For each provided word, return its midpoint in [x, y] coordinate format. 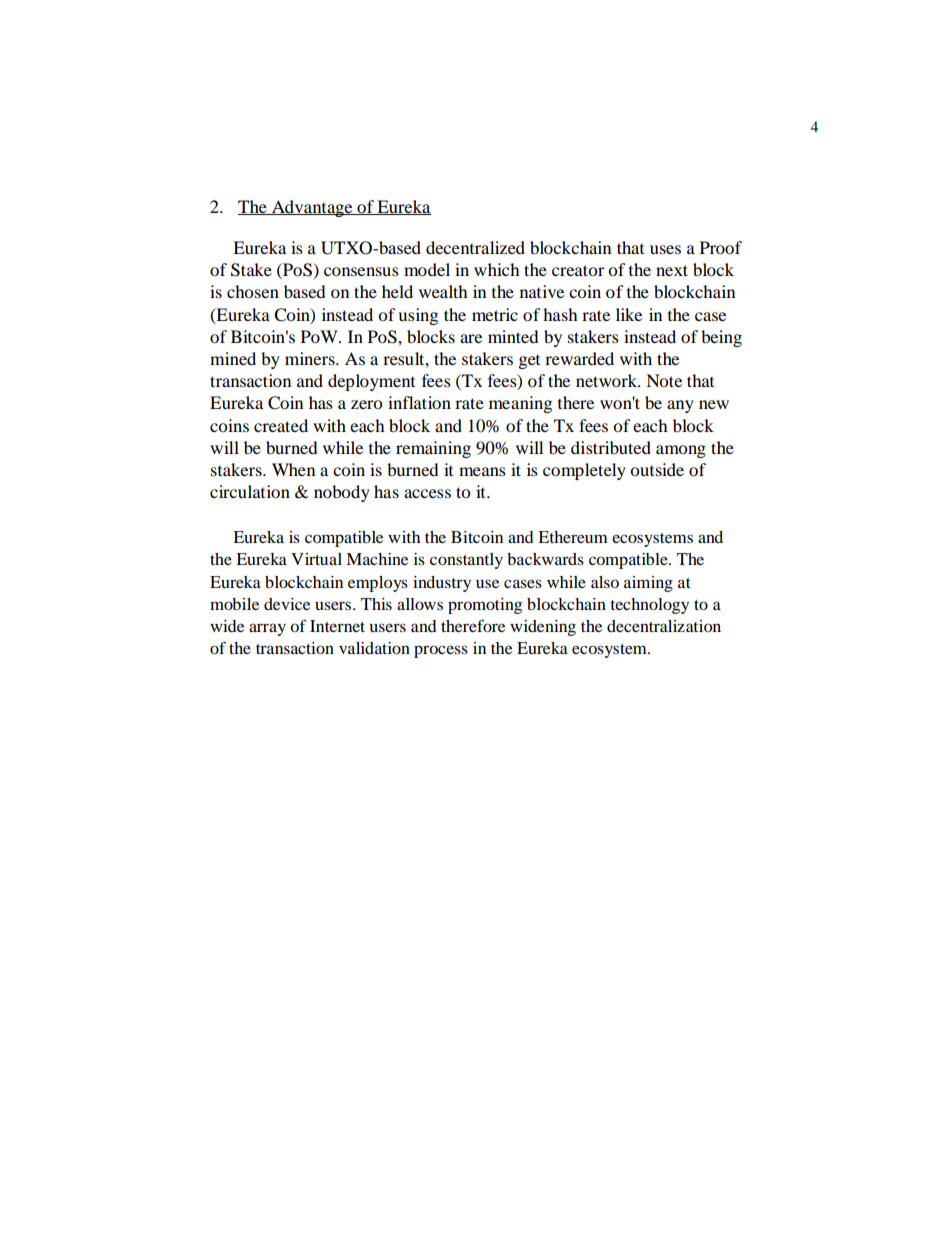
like [629, 314]
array [267, 629]
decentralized [475, 247]
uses [665, 249]
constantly [466, 561]
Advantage [312, 208]
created [281, 425]
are [471, 338]
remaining [433, 449]
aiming [648, 584]
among [681, 451]
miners [311, 358]
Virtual [316, 559]
